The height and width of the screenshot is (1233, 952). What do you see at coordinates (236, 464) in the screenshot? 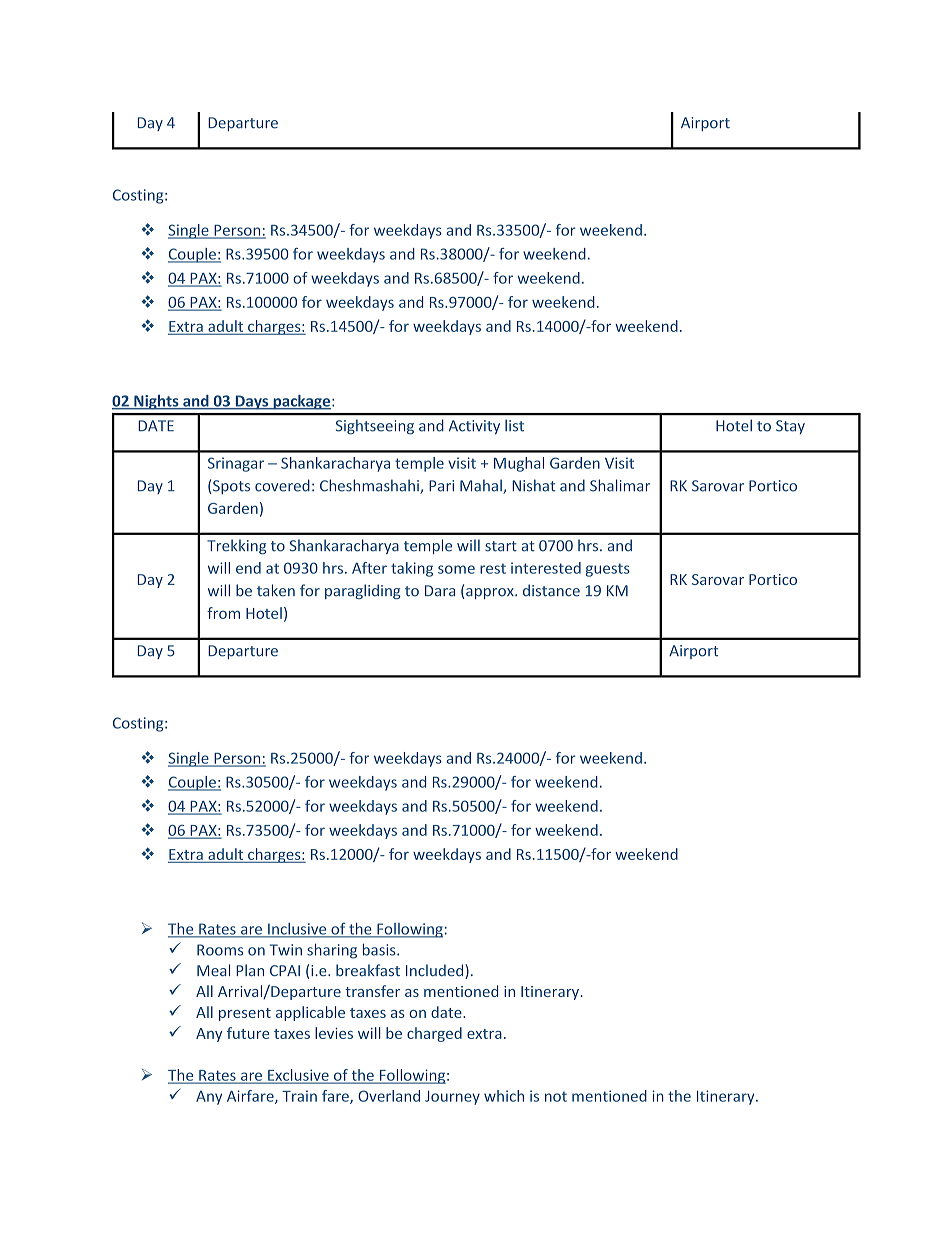
I see `Srinagar` at bounding box center [236, 464].
